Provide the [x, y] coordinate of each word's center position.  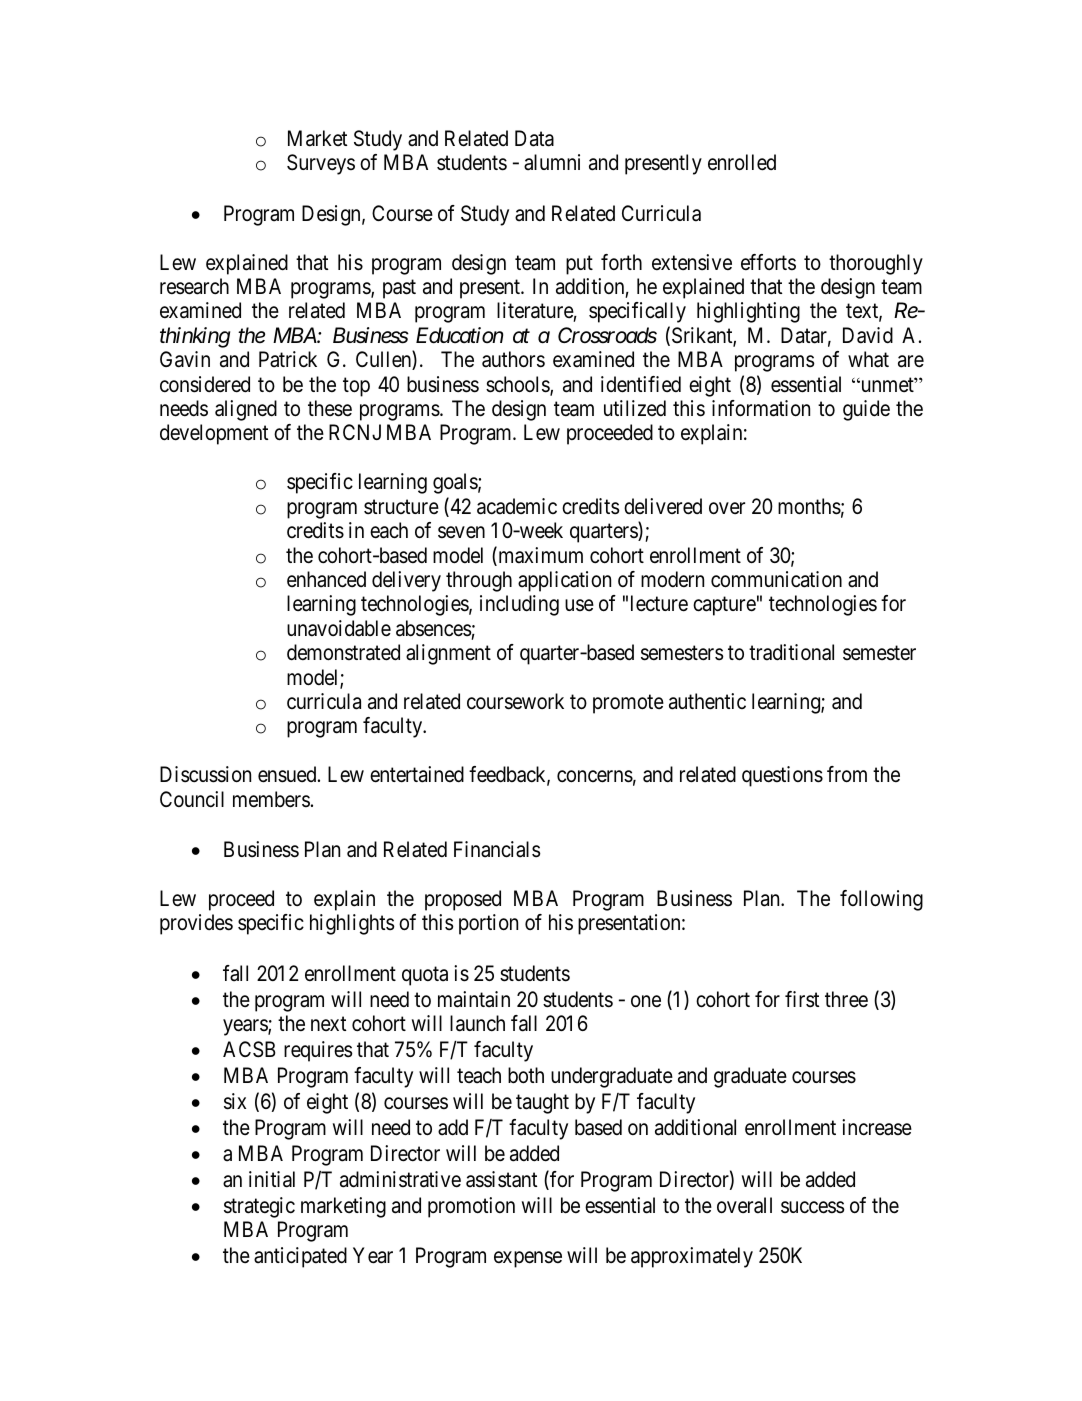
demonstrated [343, 652]
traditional [791, 652]
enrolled [742, 162]
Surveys [321, 164]
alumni [552, 162]
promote [628, 704]
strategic [259, 1207]
